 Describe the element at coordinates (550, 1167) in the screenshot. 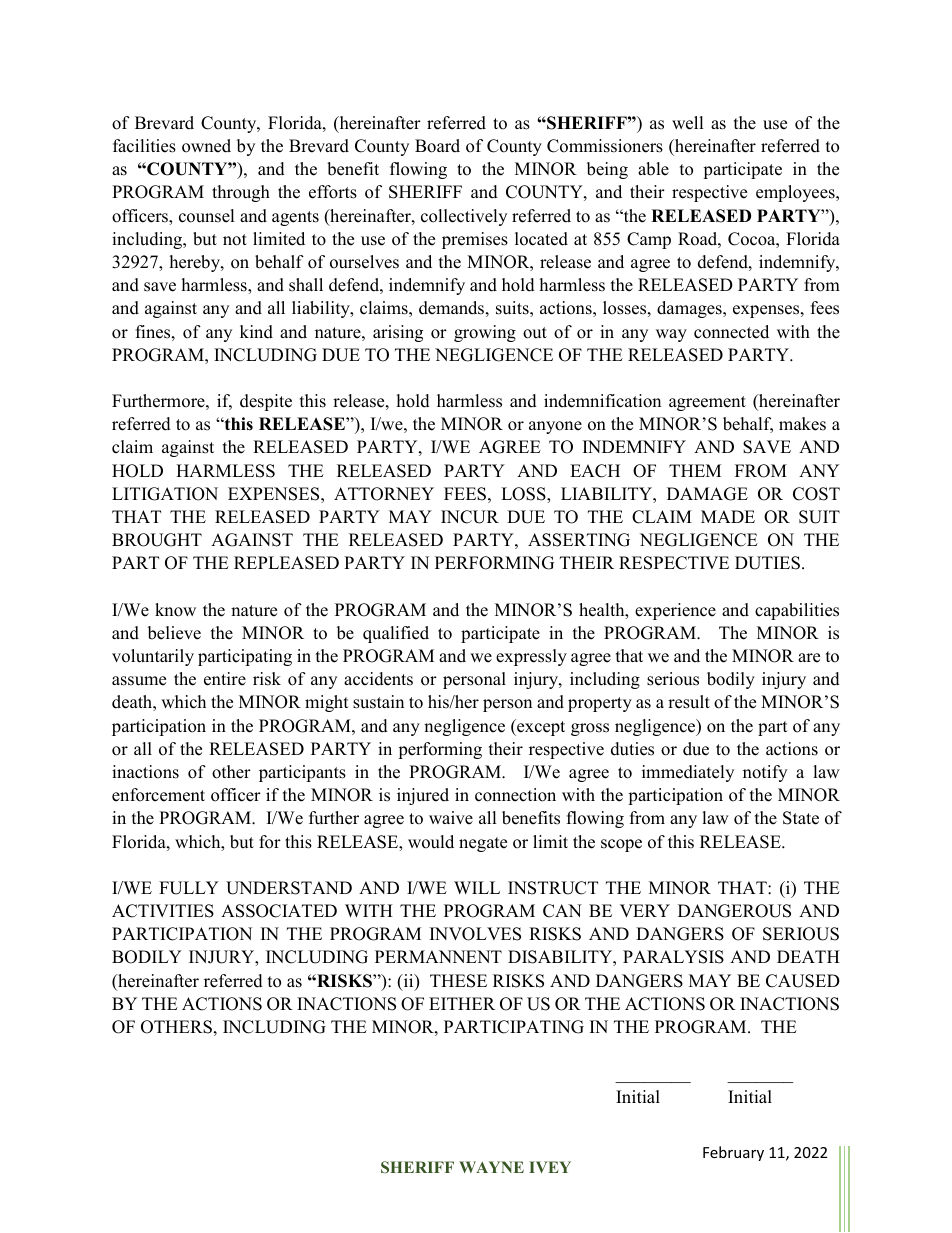

I see `IVEY` at that location.
